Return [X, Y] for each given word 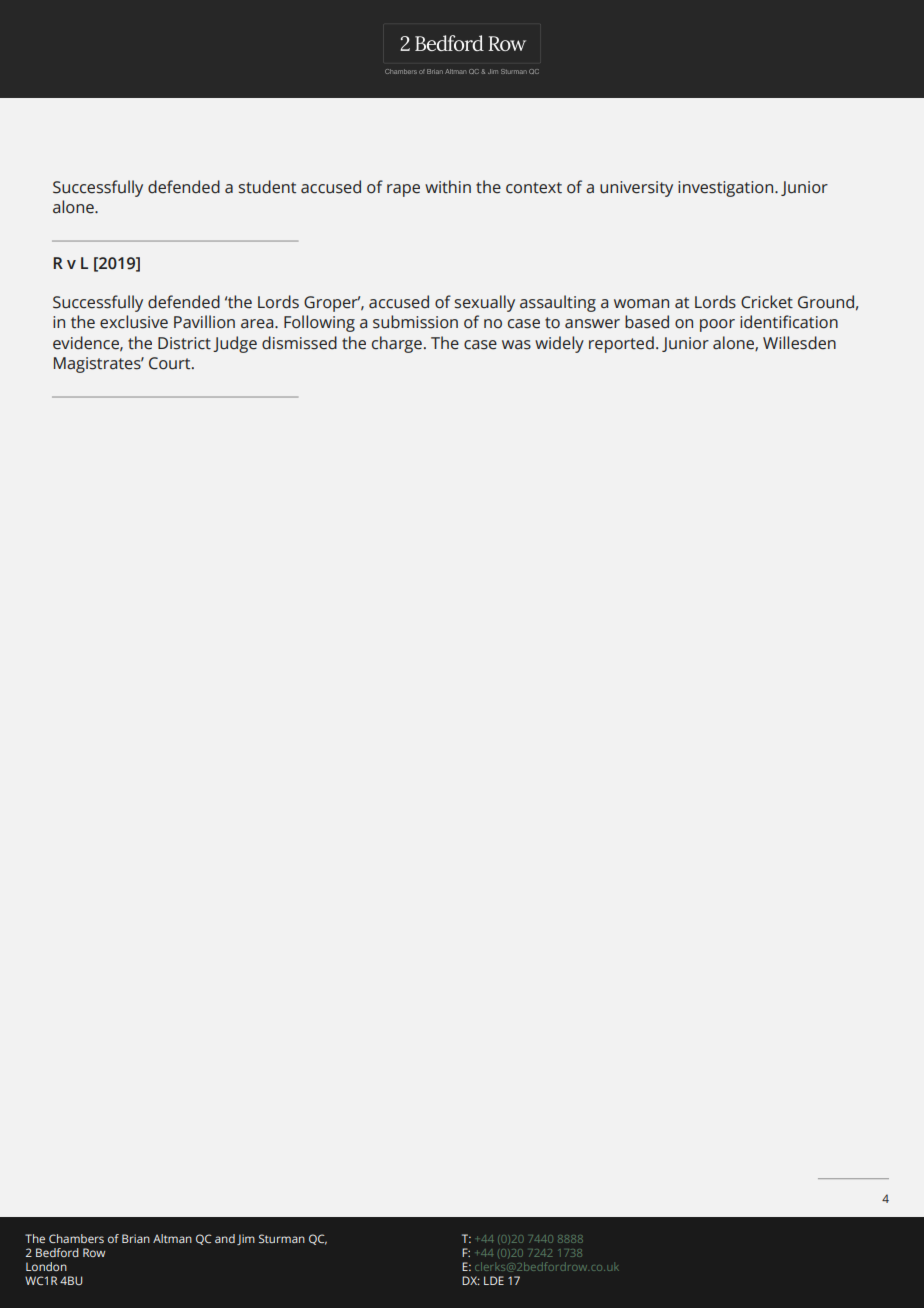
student [267, 187]
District [184, 343]
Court [171, 363]
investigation [727, 189]
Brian [136, 1238]
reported [621, 344]
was [516, 345]
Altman [172, 1238]
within [448, 187]
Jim [246, 1239]
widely [559, 344]
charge [397, 344]
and [225, 1238]
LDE [494, 1280]
